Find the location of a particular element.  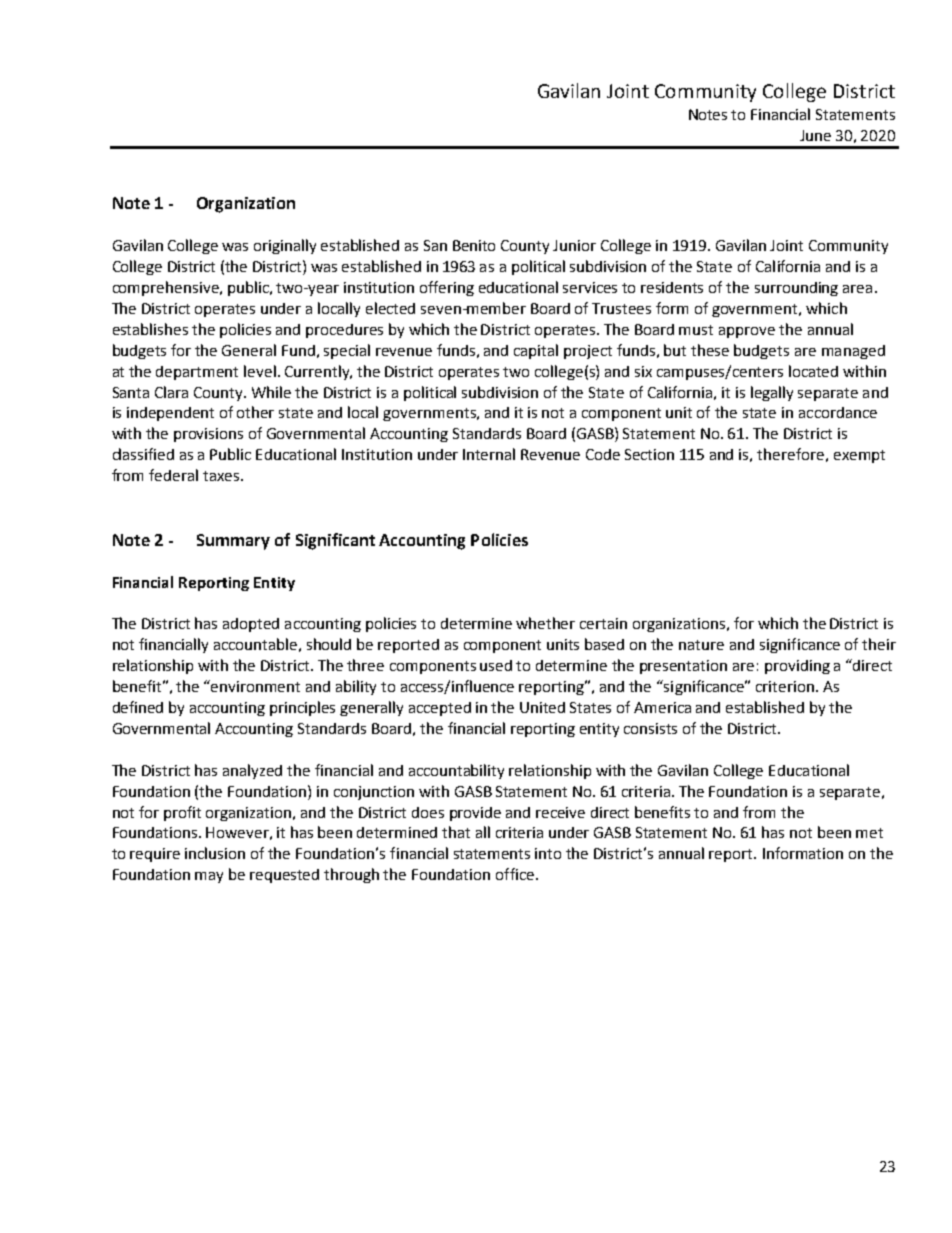

their is located at coordinates (879, 644).
